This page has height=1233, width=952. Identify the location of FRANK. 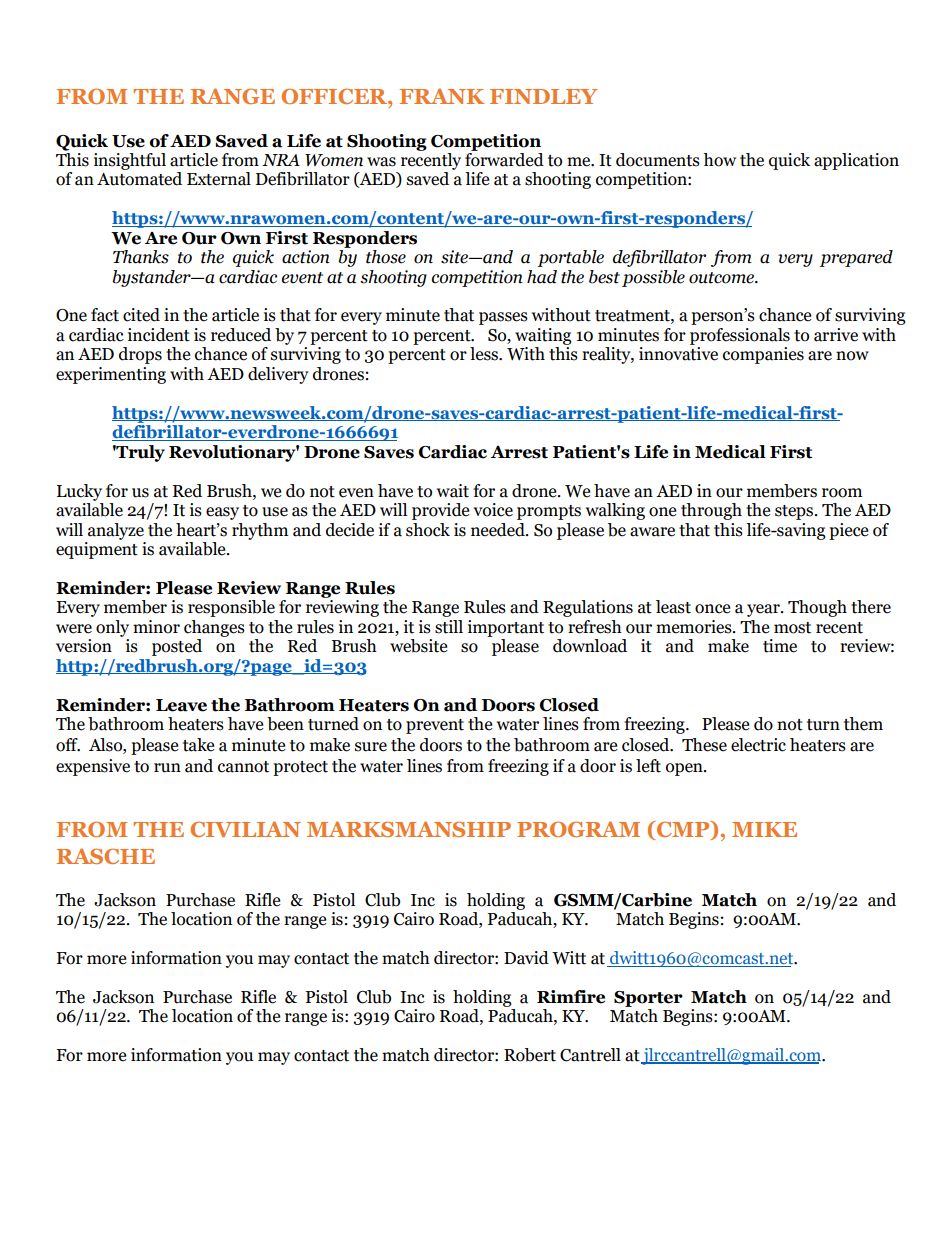
(441, 96).
